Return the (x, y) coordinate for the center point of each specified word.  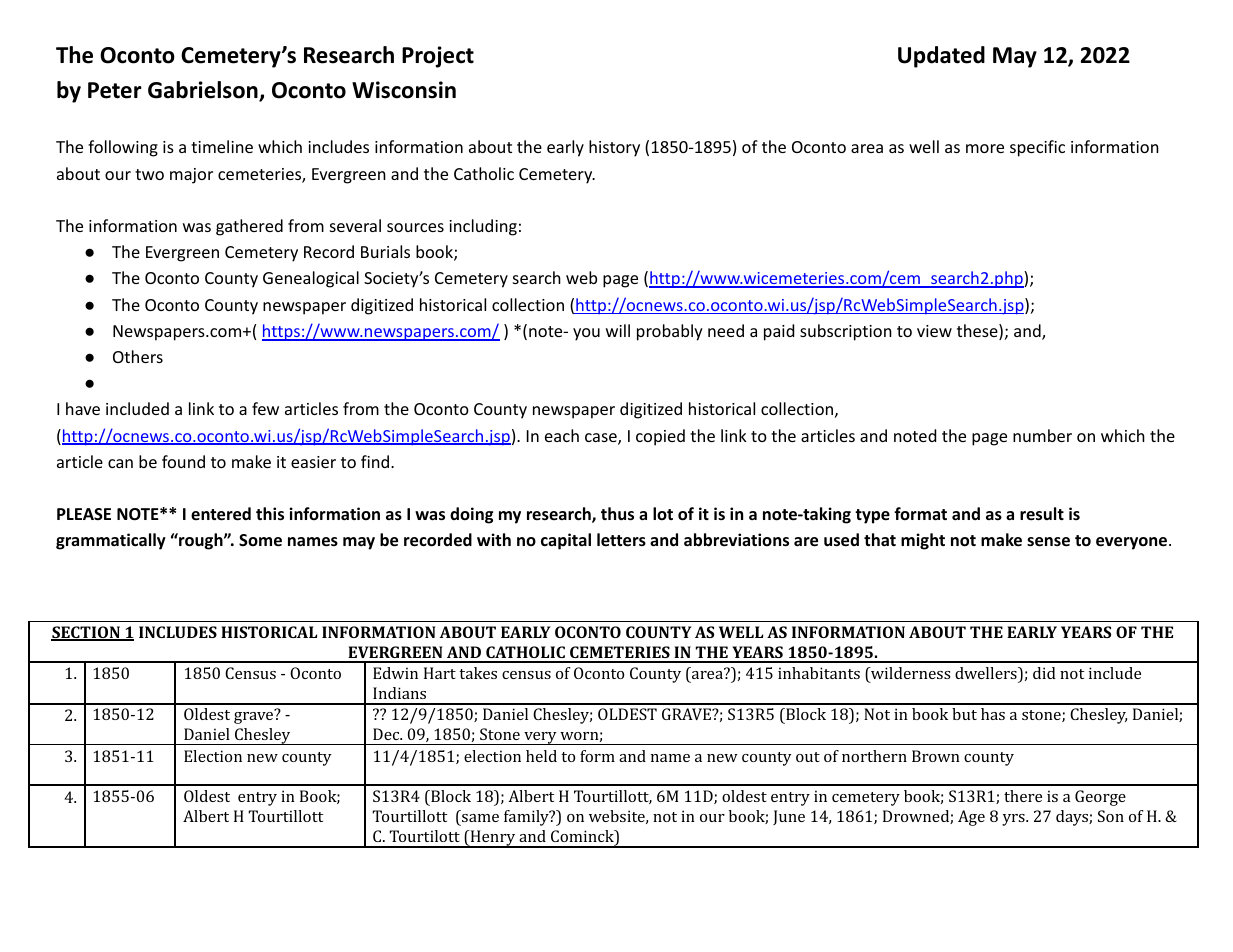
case (602, 439)
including (483, 227)
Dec (387, 734)
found (183, 461)
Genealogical (311, 279)
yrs (1014, 820)
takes (478, 673)
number (1042, 435)
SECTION (86, 633)
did (1044, 673)
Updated (941, 57)
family (527, 818)
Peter (115, 90)
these (978, 332)
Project (438, 57)
